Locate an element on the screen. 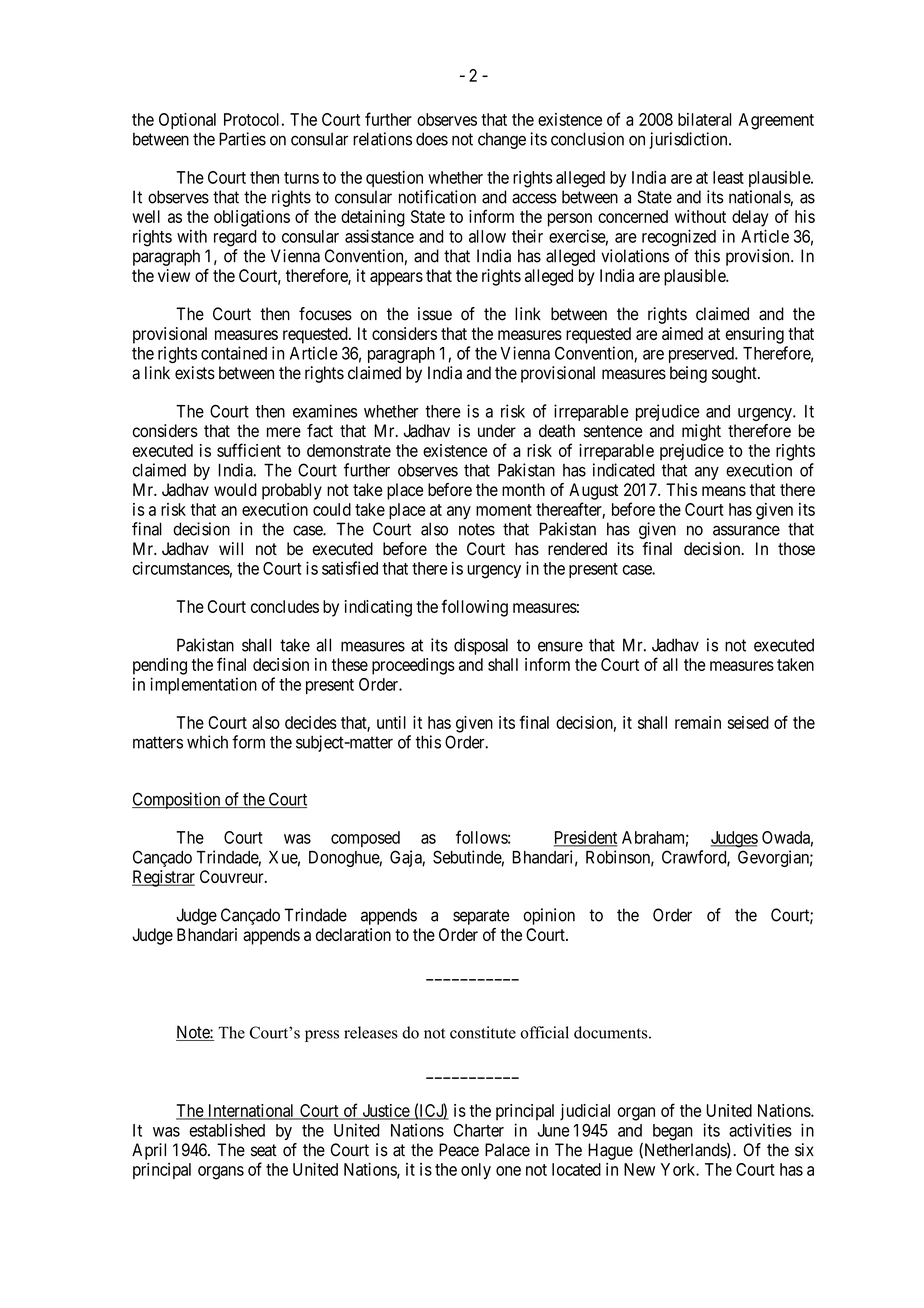 The height and width of the screenshot is (1308, 924). implementation is located at coordinates (203, 685).
